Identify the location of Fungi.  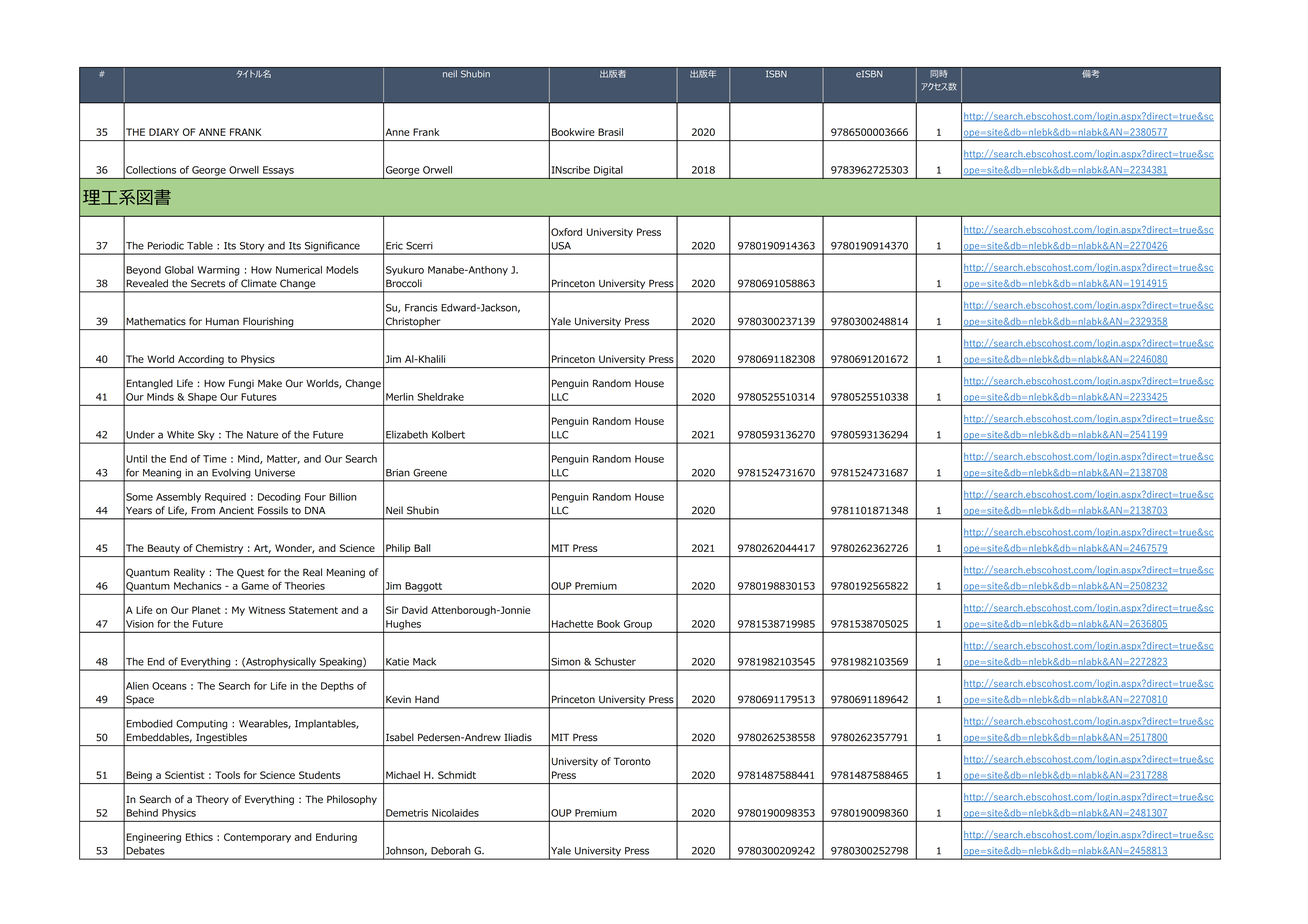
(241, 384).
